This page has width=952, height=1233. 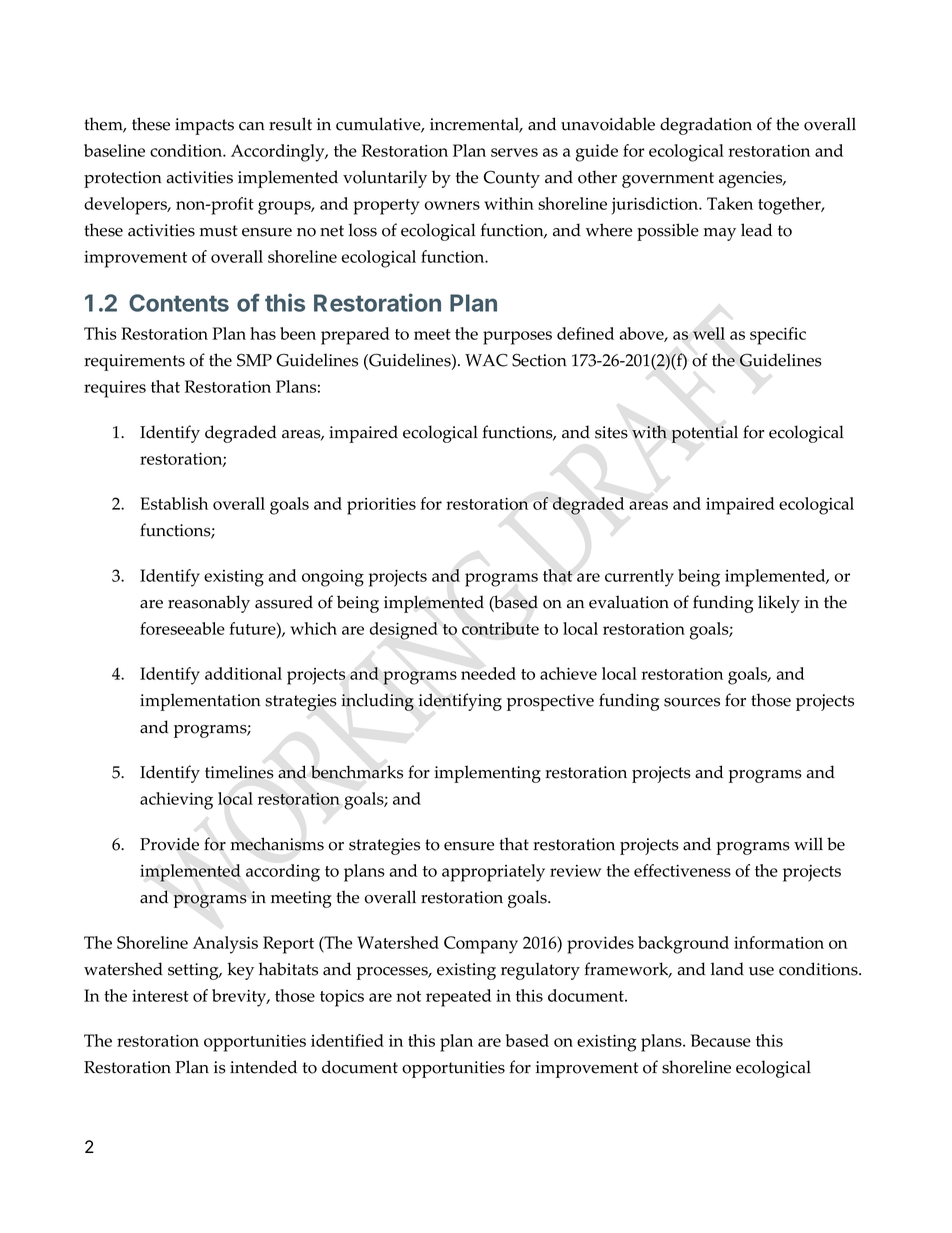 I want to click on implementing, so click(x=487, y=774).
